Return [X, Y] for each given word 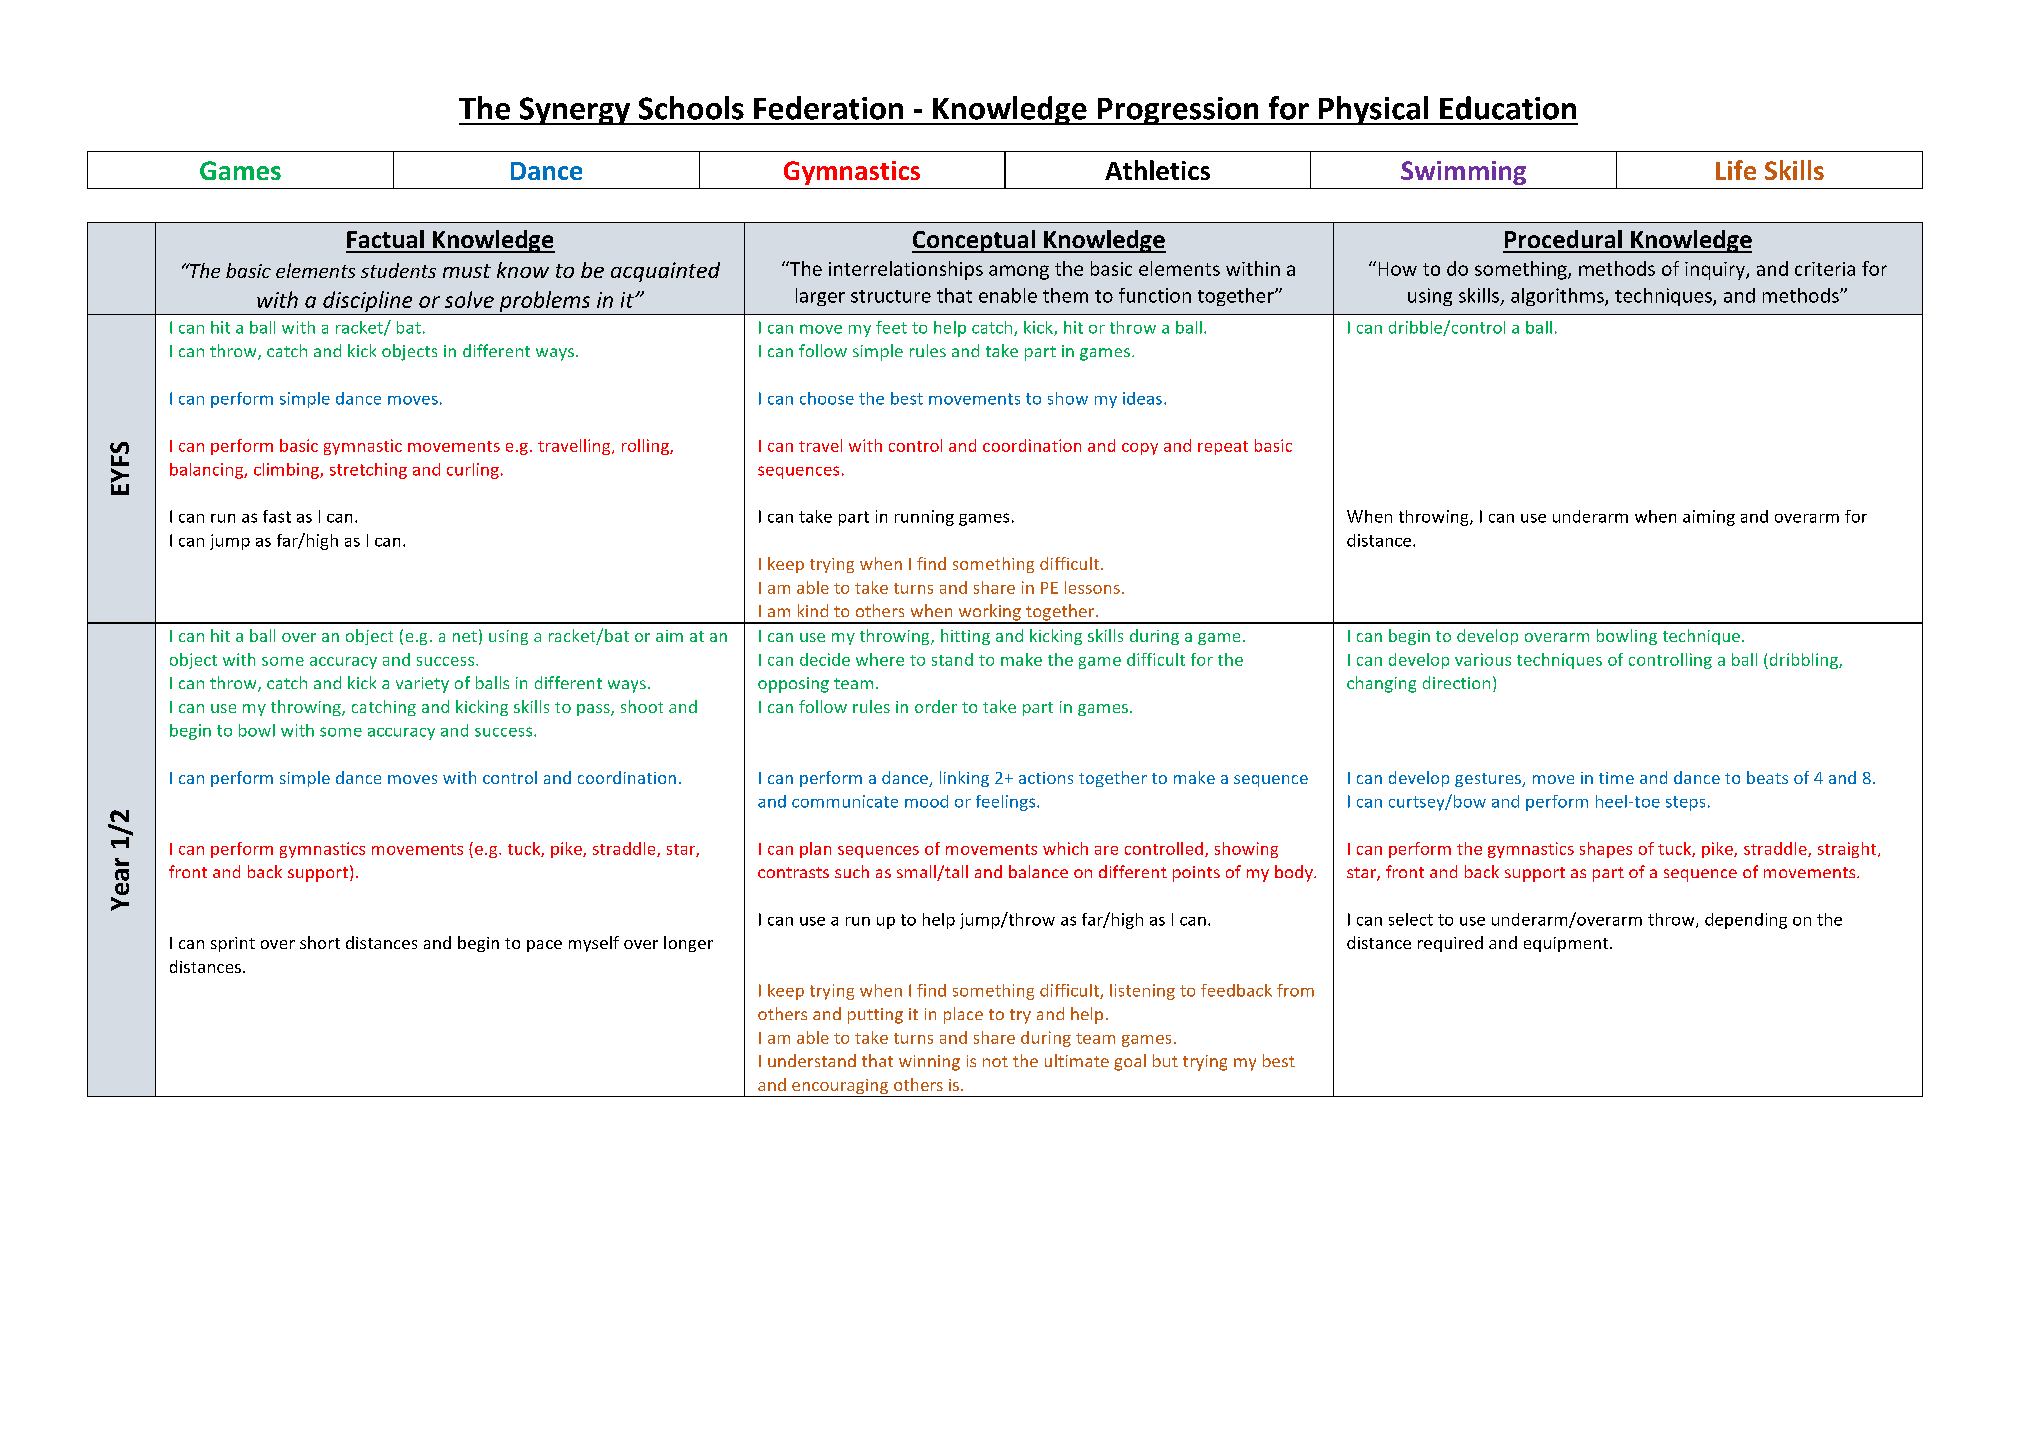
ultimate [1077, 1060]
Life [1736, 170]
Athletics [1157, 170]
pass [594, 710]
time [1616, 778]
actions [1046, 778]
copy [1140, 449]
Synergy [574, 111]
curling [473, 471]
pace [544, 946]
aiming [1709, 518]
